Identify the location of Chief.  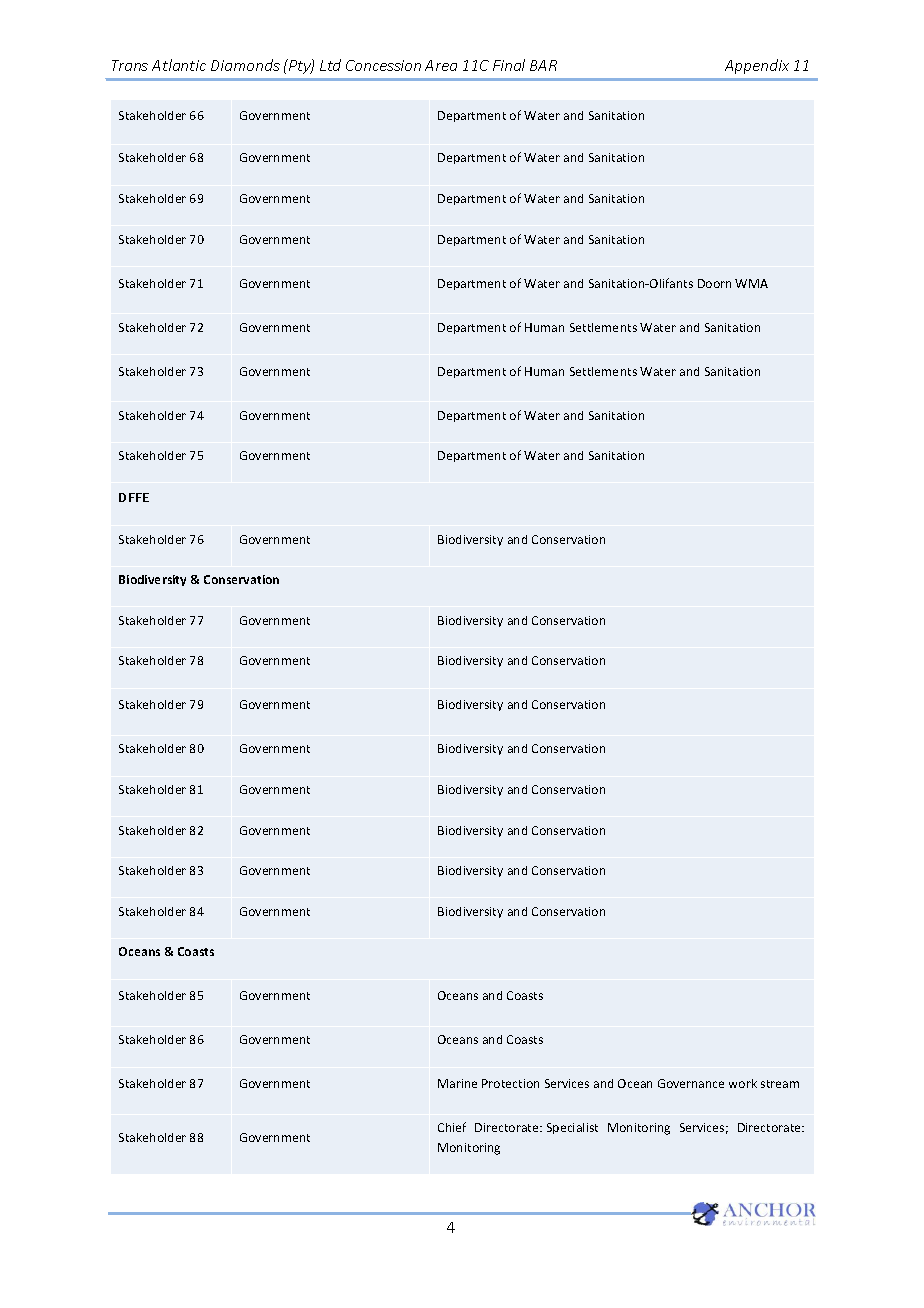
(452, 1127).
